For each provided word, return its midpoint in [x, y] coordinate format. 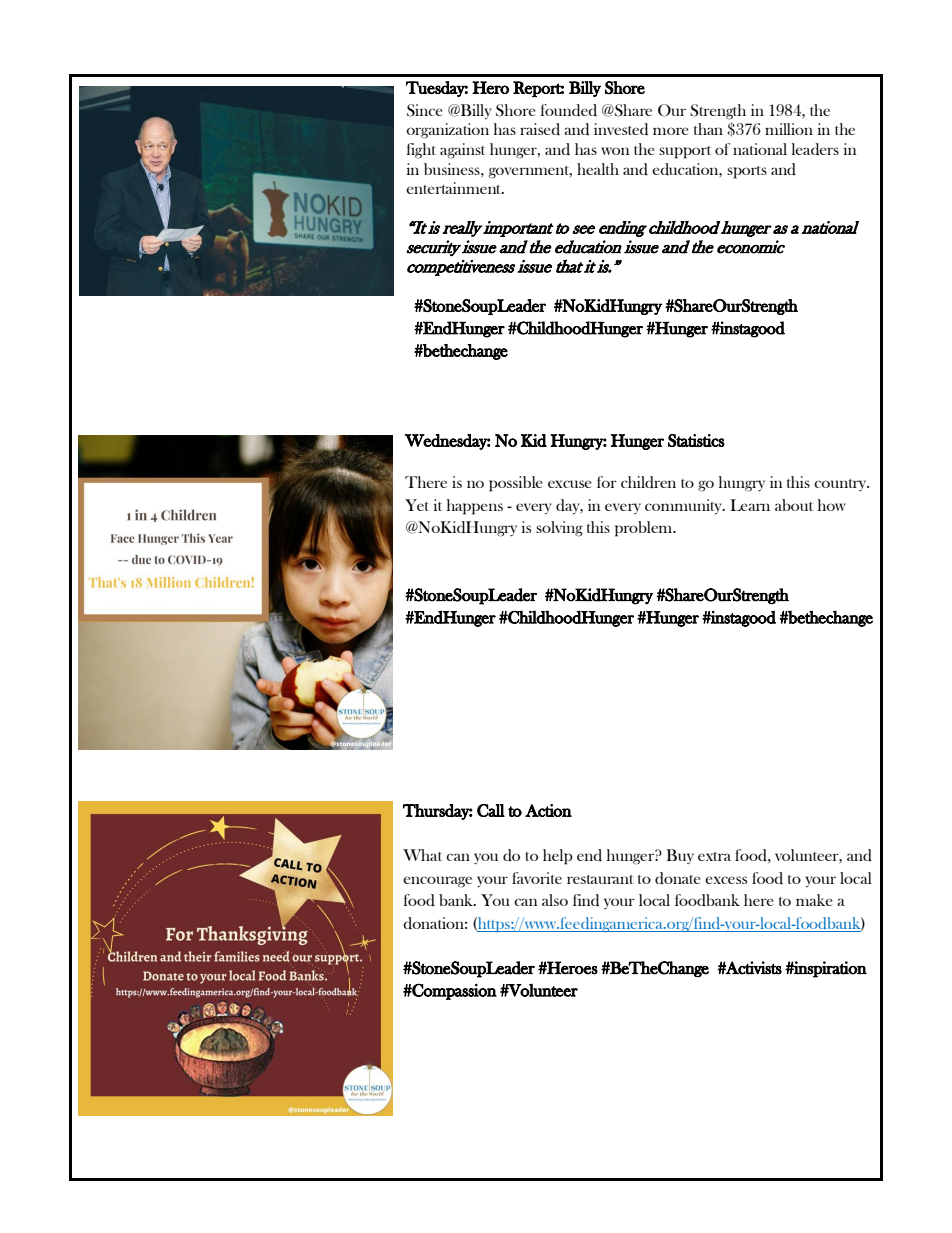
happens [475, 507]
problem [645, 529]
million [789, 129]
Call [491, 810]
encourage [437, 882]
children [648, 482]
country [841, 485]
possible [516, 484]
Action [548, 810]
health [598, 169]
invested [621, 129]
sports [747, 172]
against [462, 151]
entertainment [455, 188]
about [794, 505]
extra [714, 856]
